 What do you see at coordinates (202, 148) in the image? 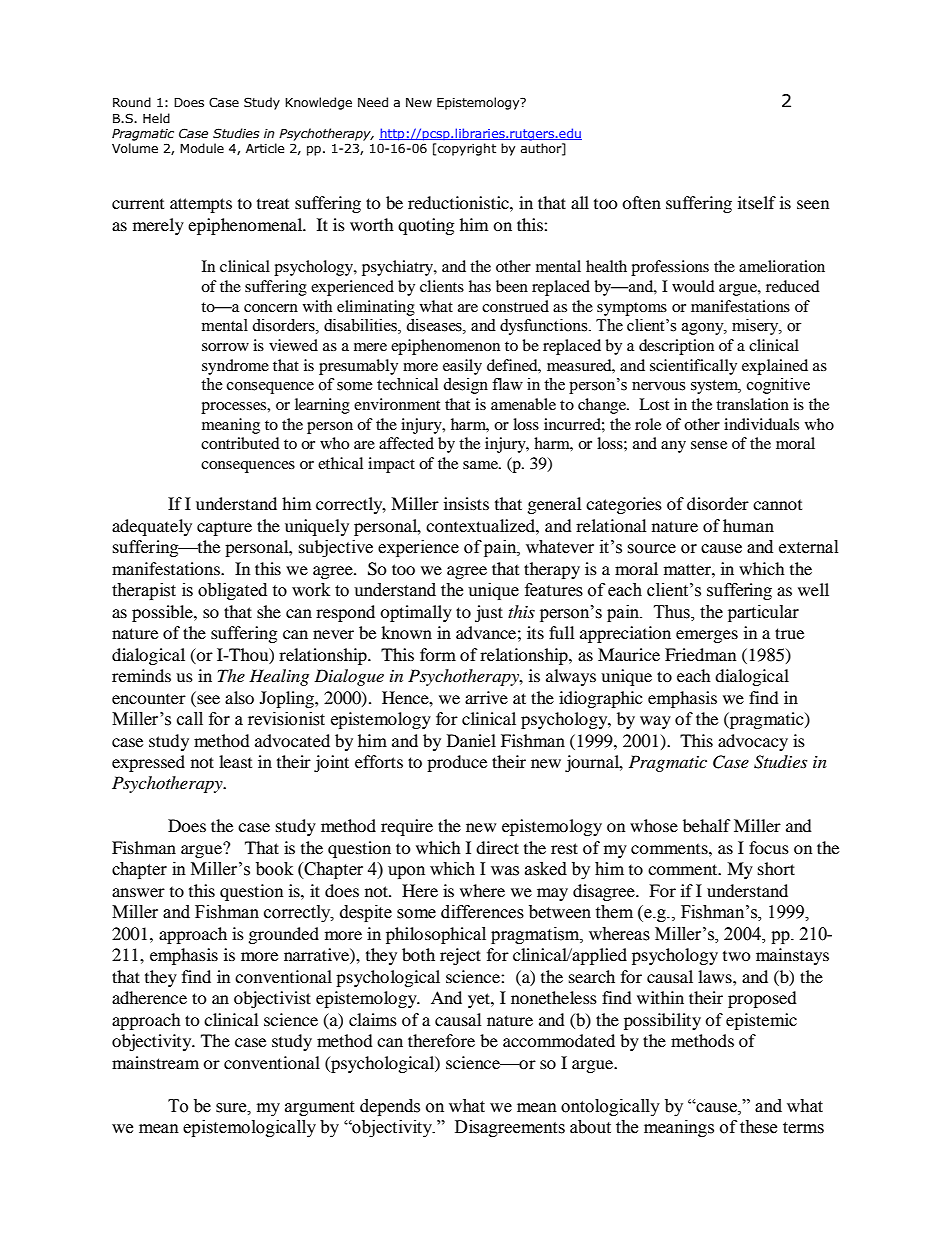
I see `Module` at bounding box center [202, 148].
